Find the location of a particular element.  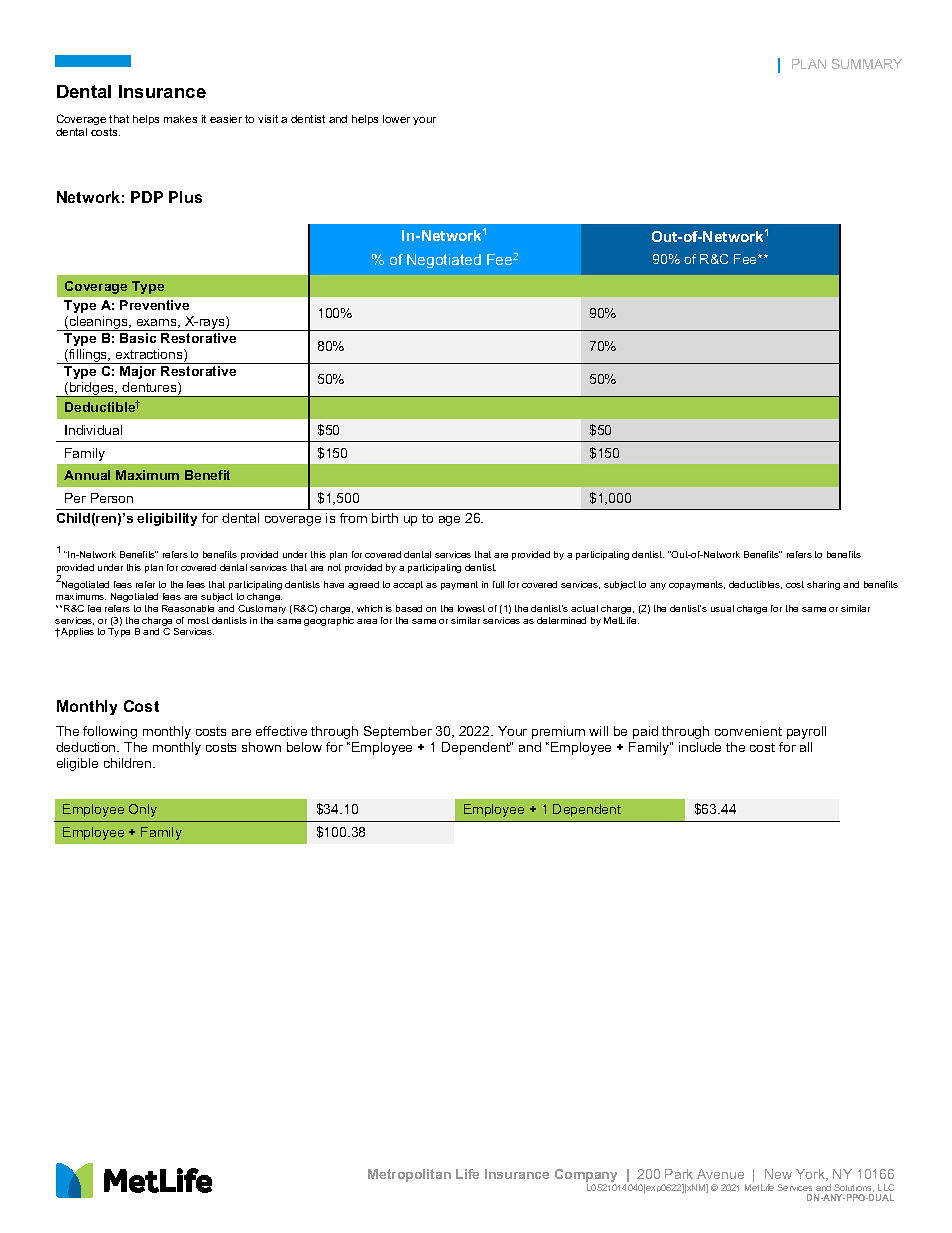

Company is located at coordinates (586, 1177).
